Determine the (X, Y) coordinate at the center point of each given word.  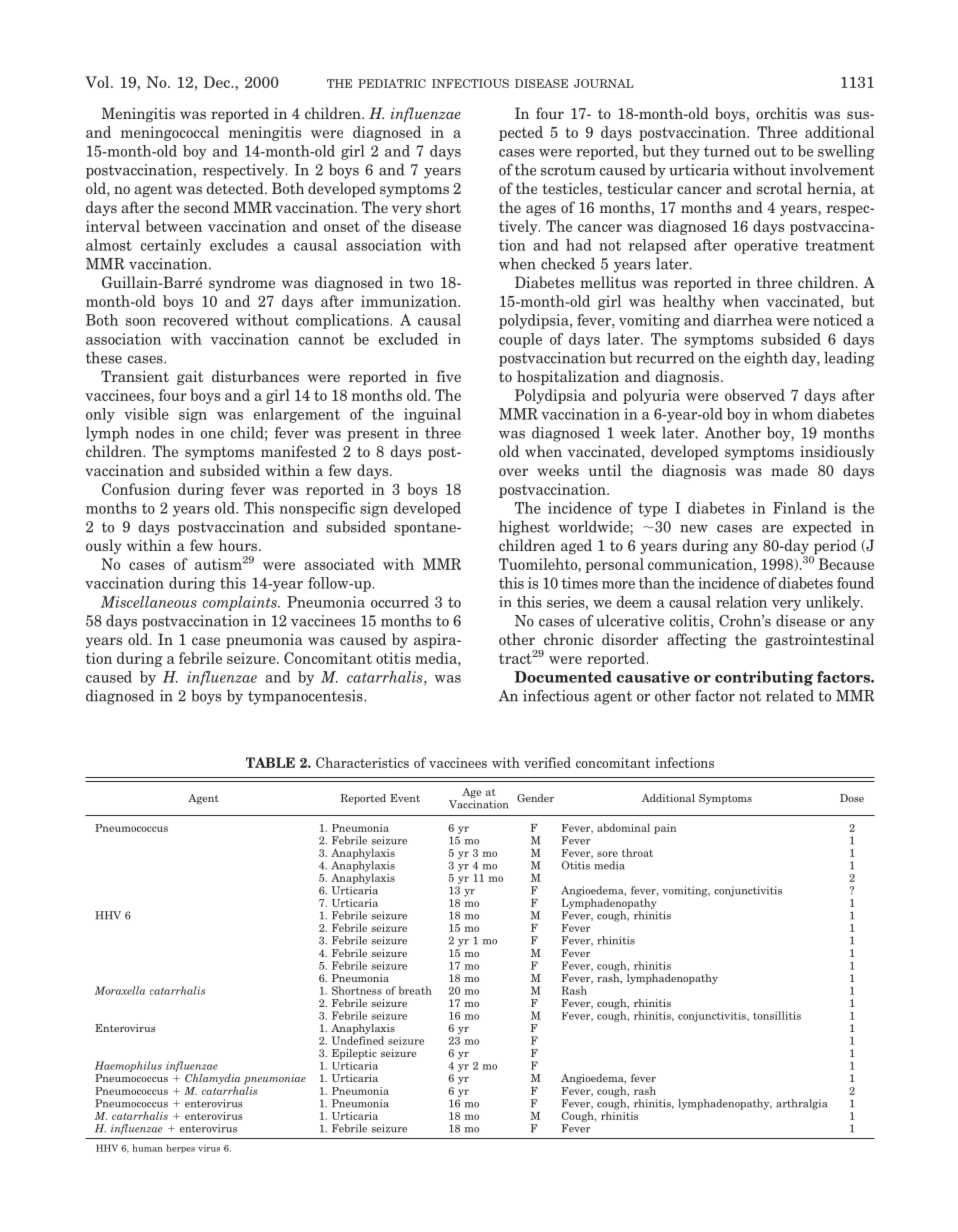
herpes (180, 1148)
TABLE (270, 762)
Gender (535, 798)
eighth (766, 359)
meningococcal (169, 133)
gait (190, 378)
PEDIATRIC (392, 83)
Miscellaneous (149, 602)
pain (665, 829)
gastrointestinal (819, 640)
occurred (400, 602)
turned (727, 151)
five (449, 376)
